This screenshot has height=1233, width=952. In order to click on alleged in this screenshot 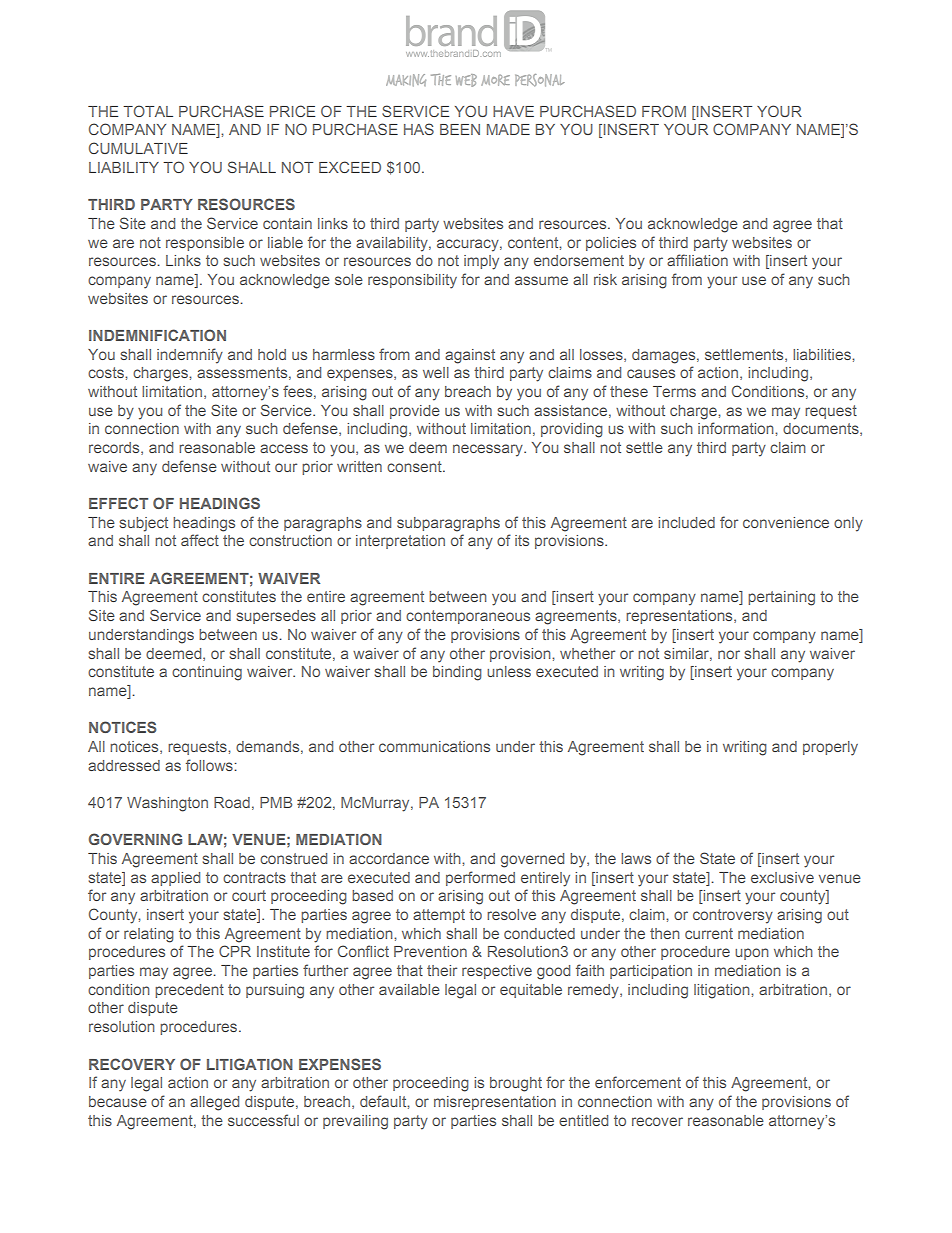, I will do `click(214, 1103)`.
